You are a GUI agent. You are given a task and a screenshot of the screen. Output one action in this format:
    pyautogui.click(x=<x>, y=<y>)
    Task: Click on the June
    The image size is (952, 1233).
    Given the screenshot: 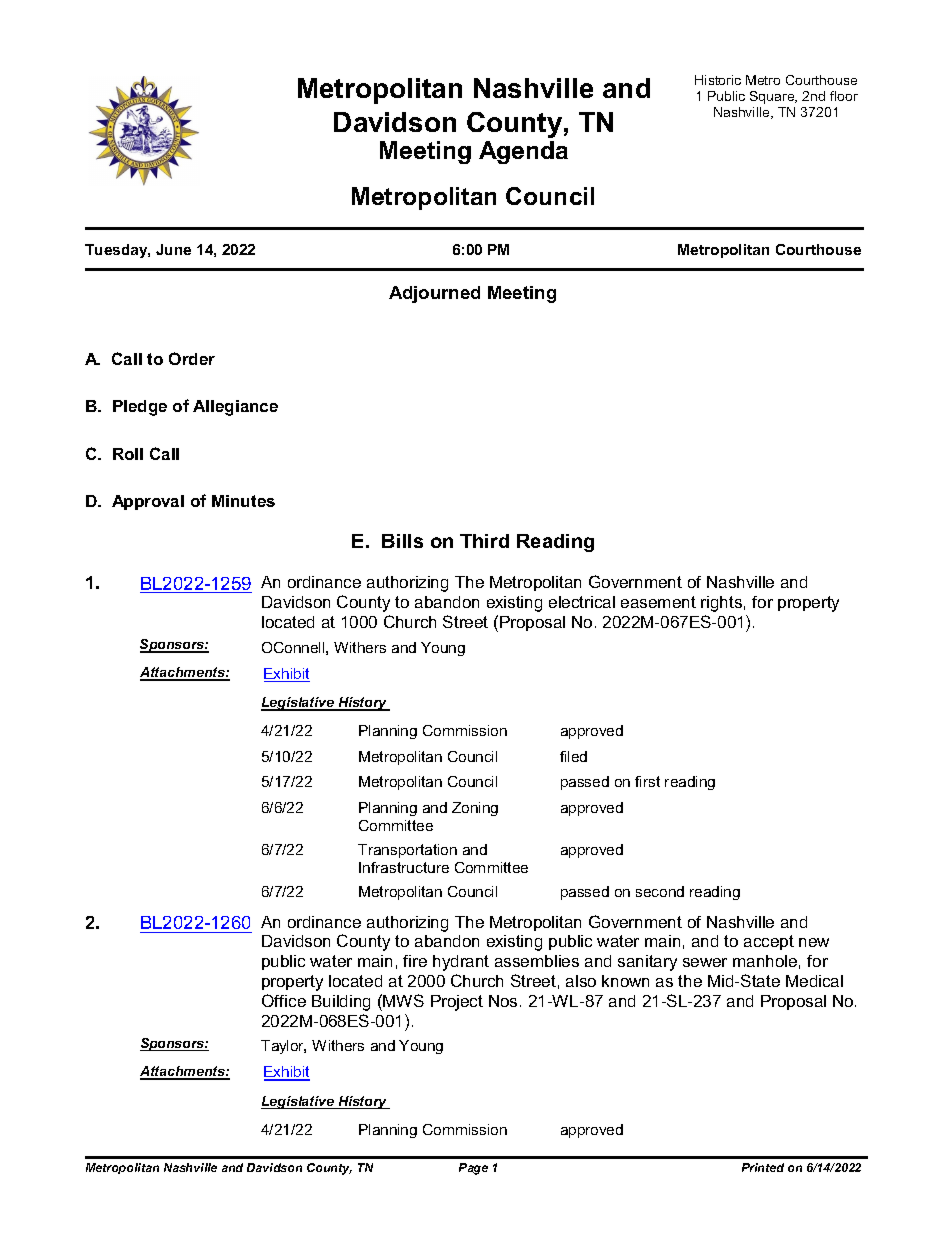 What is the action you would take?
    pyautogui.click(x=173, y=249)
